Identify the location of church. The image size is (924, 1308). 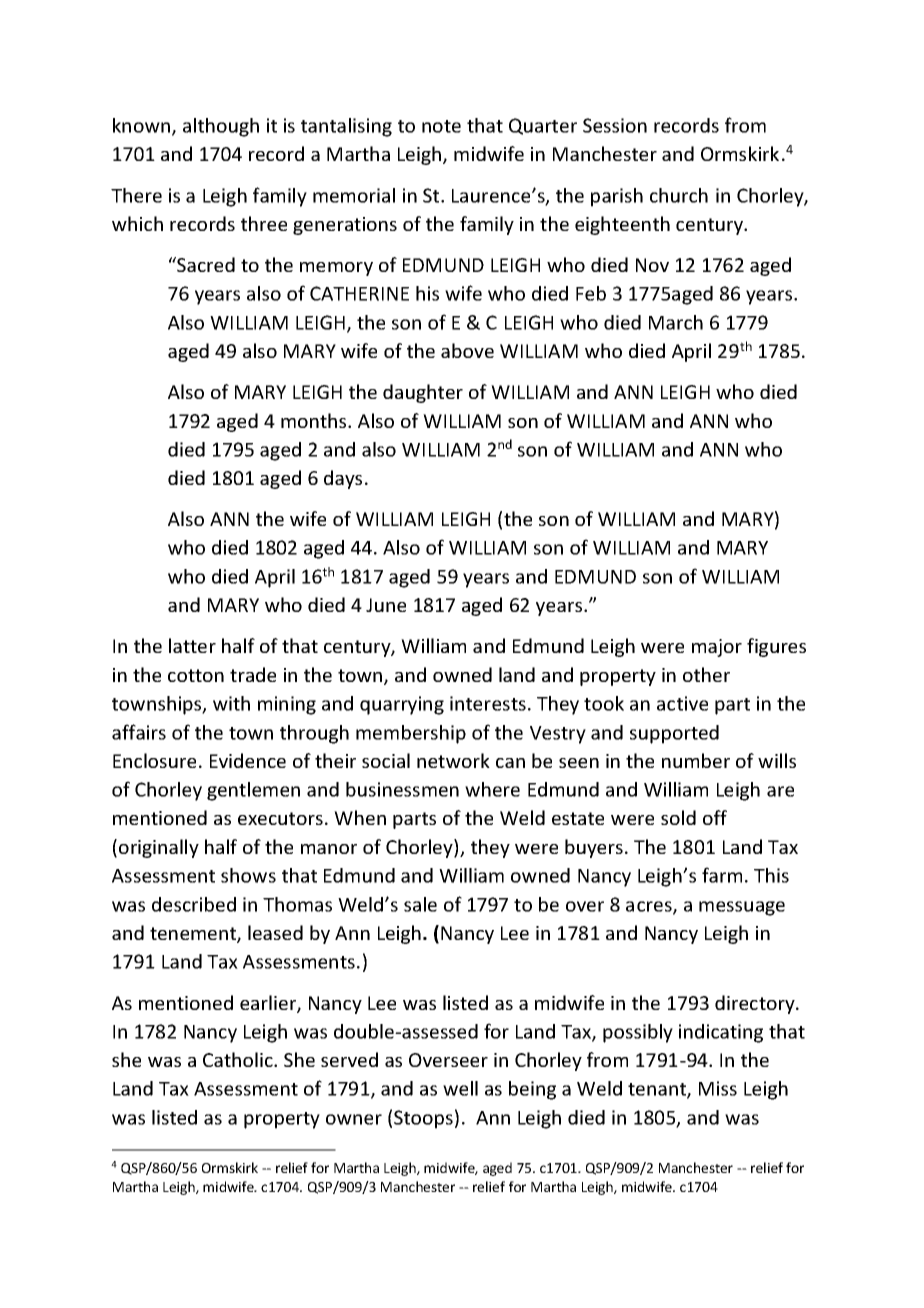
(679, 195).
